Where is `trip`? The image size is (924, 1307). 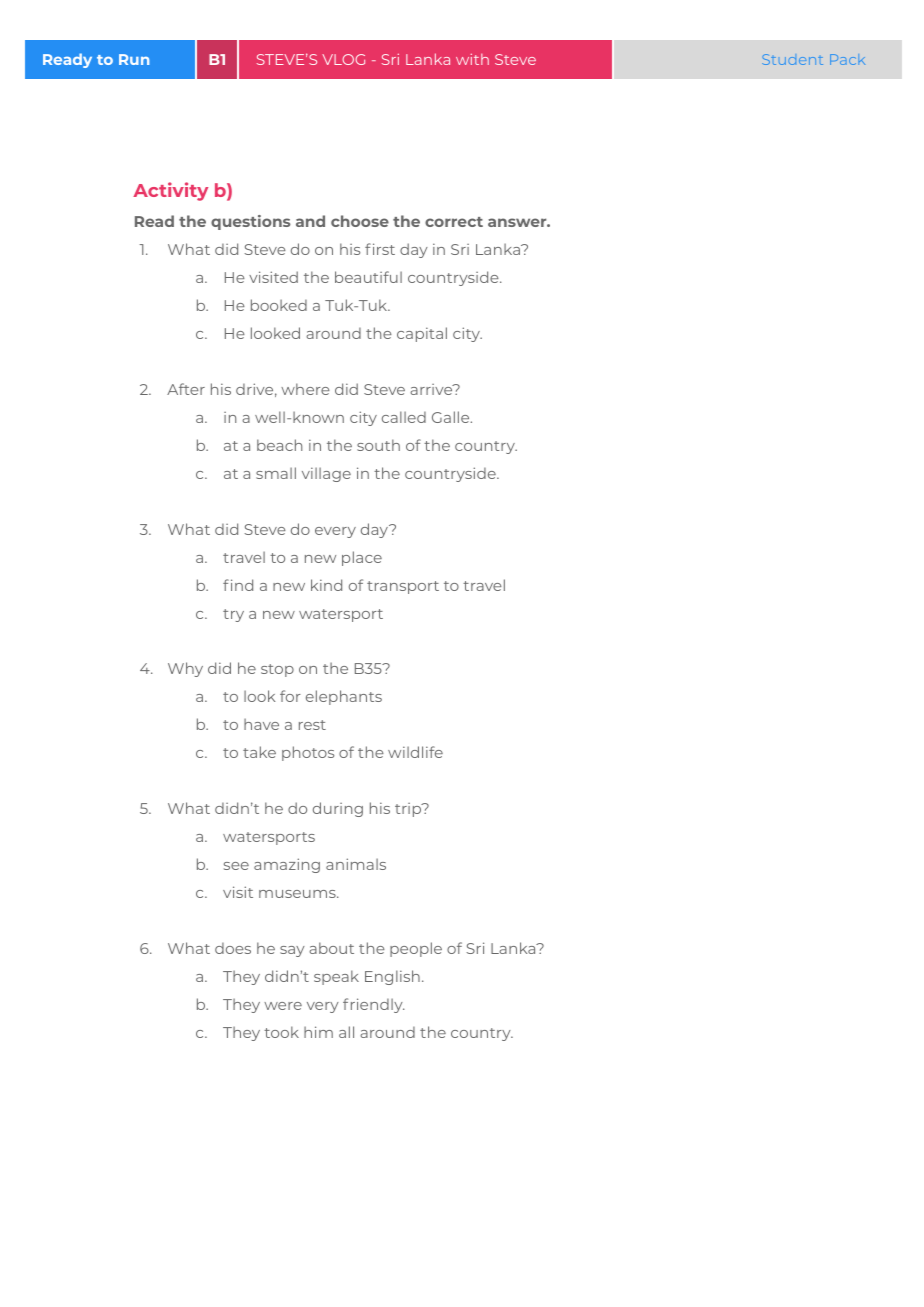
trip is located at coordinates (409, 810).
